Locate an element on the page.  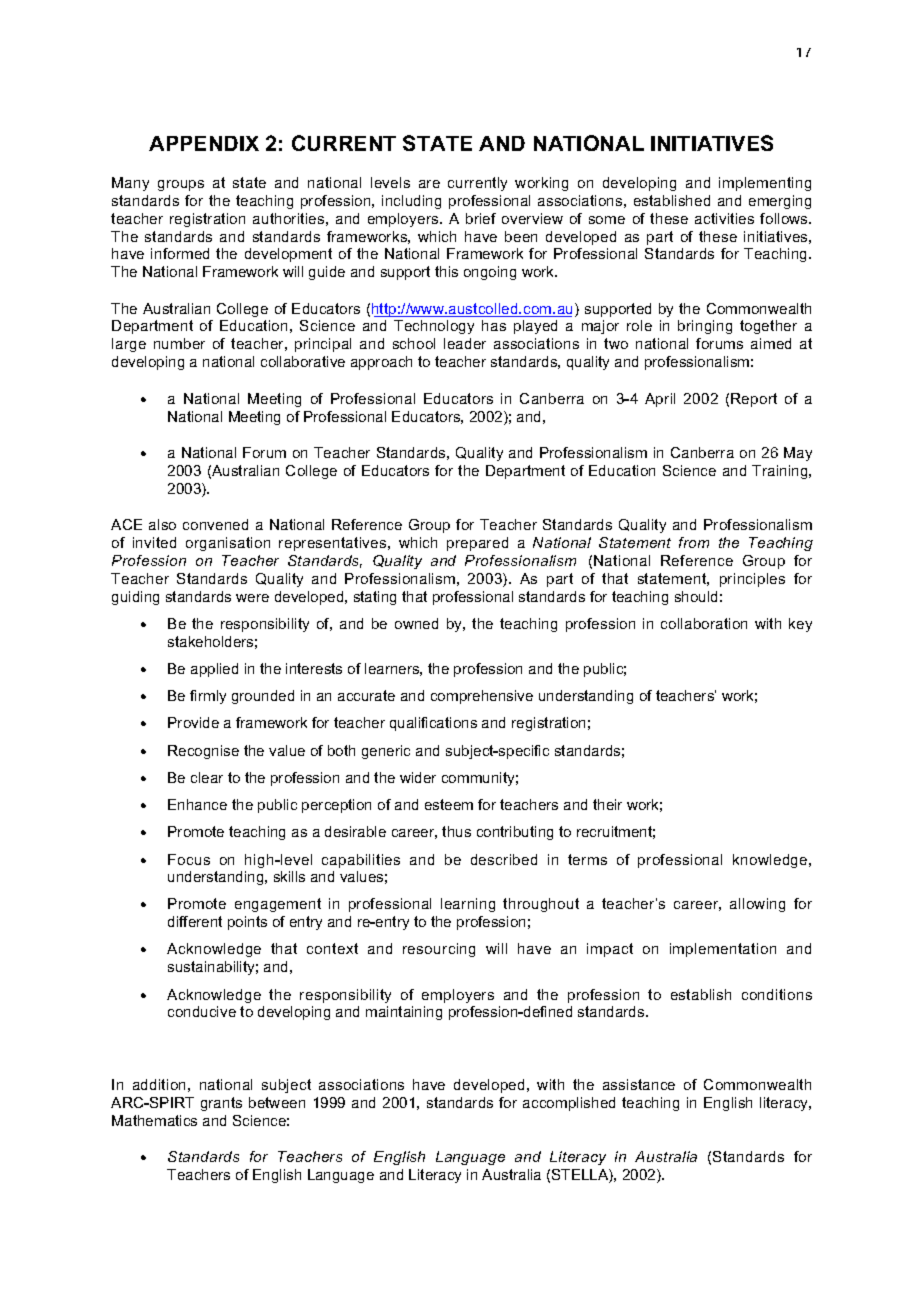
accomplished is located at coordinates (569, 1104).
